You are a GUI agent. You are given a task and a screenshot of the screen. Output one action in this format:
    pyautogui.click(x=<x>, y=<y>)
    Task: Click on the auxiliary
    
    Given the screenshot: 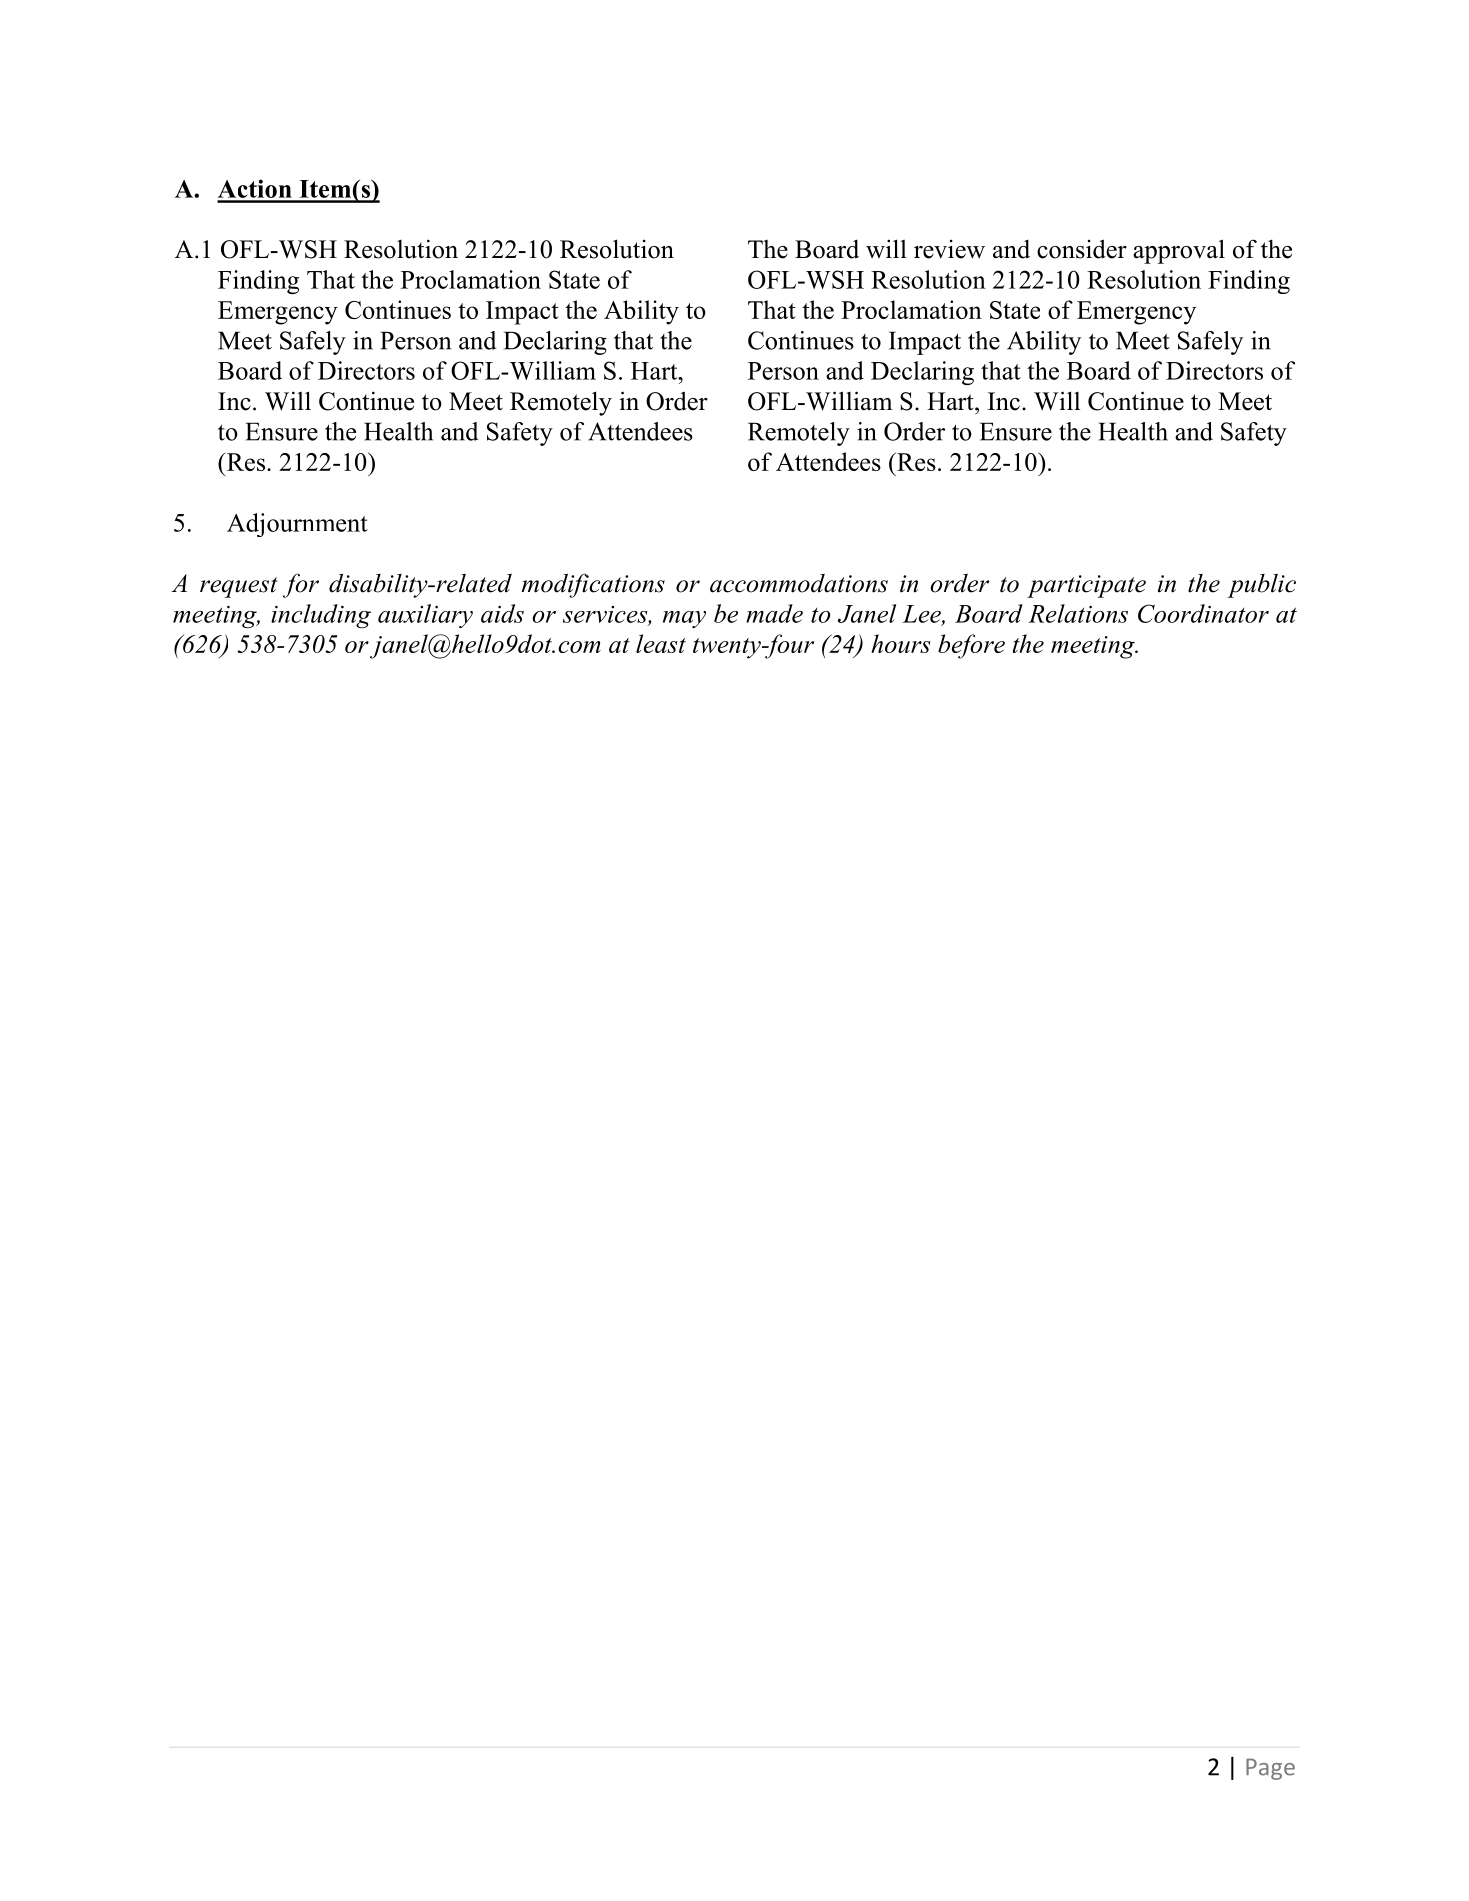 What is the action you would take?
    pyautogui.click(x=425, y=616)
